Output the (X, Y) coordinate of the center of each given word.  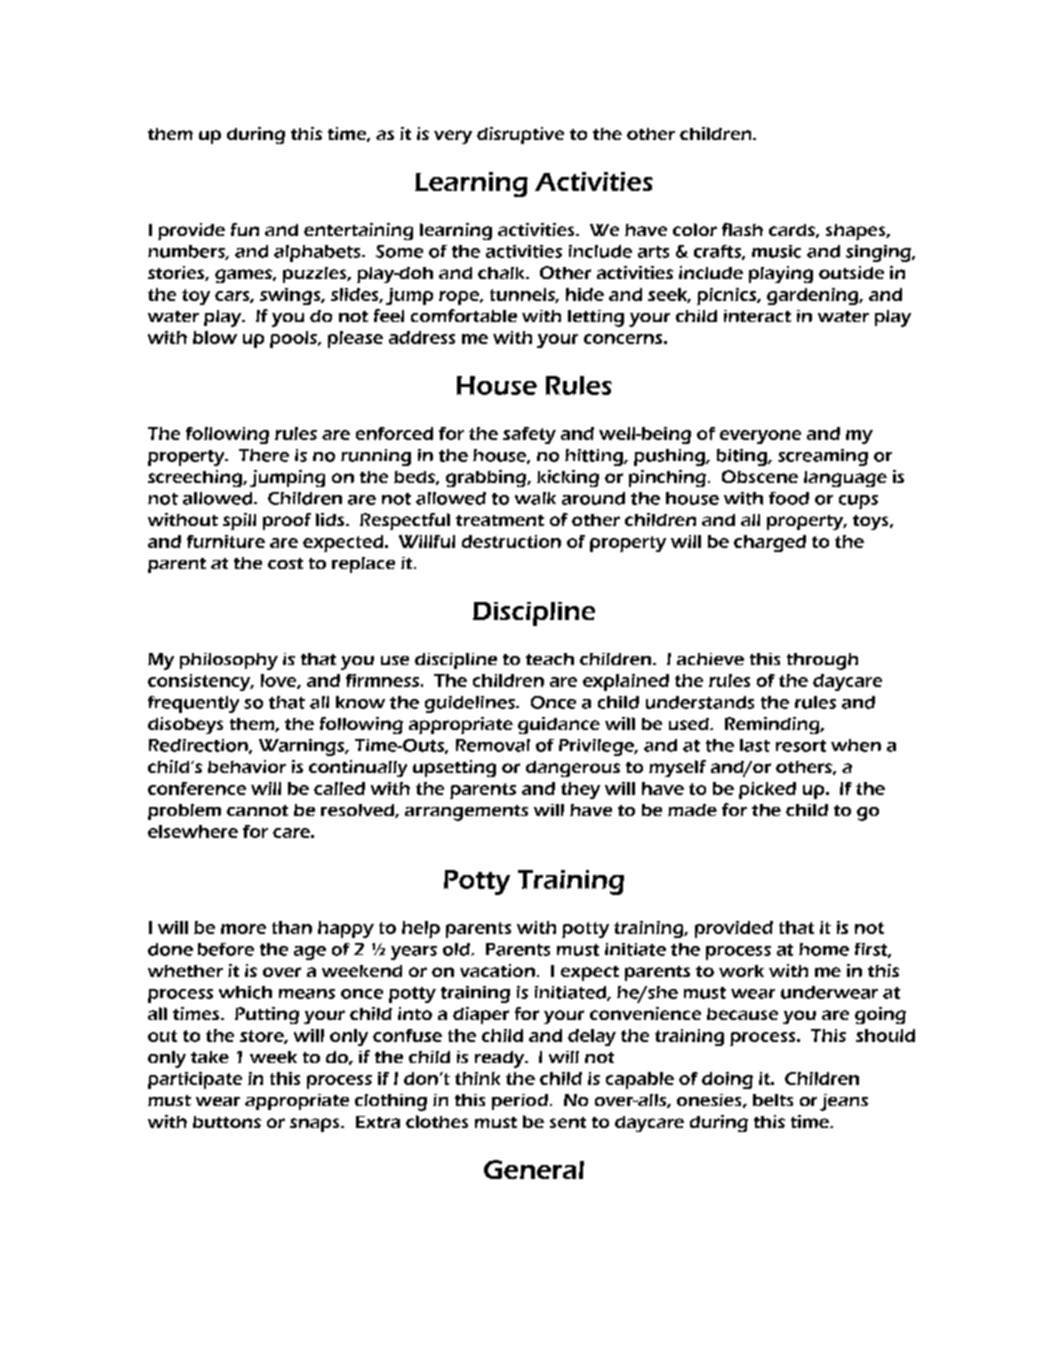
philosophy (229, 661)
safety (529, 435)
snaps (316, 1125)
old (457, 949)
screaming (823, 457)
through (822, 661)
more (243, 929)
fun (245, 229)
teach (550, 659)
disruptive (520, 135)
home (824, 949)
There (264, 455)
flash (742, 229)
